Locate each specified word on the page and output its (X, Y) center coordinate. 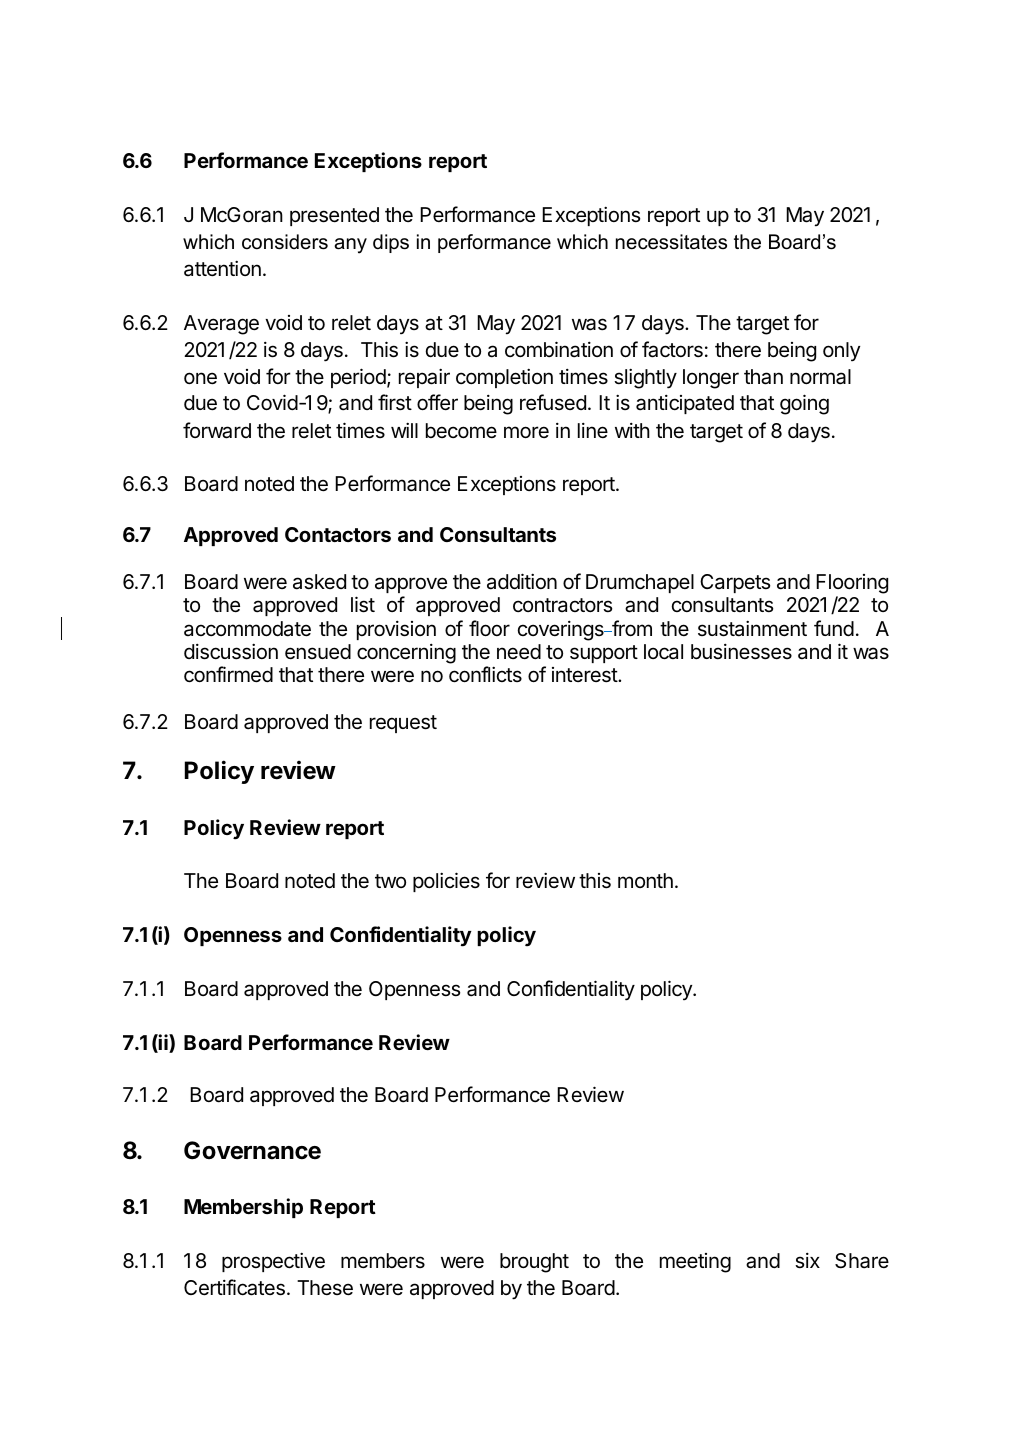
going (804, 404)
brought (534, 1263)
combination (559, 349)
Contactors (338, 534)
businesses (741, 652)
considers (285, 242)
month (645, 880)
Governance (252, 1150)
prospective (273, 1262)
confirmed (228, 674)
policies (446, 882)
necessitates (671, 242)
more (526, 432)
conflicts (485, 674)
